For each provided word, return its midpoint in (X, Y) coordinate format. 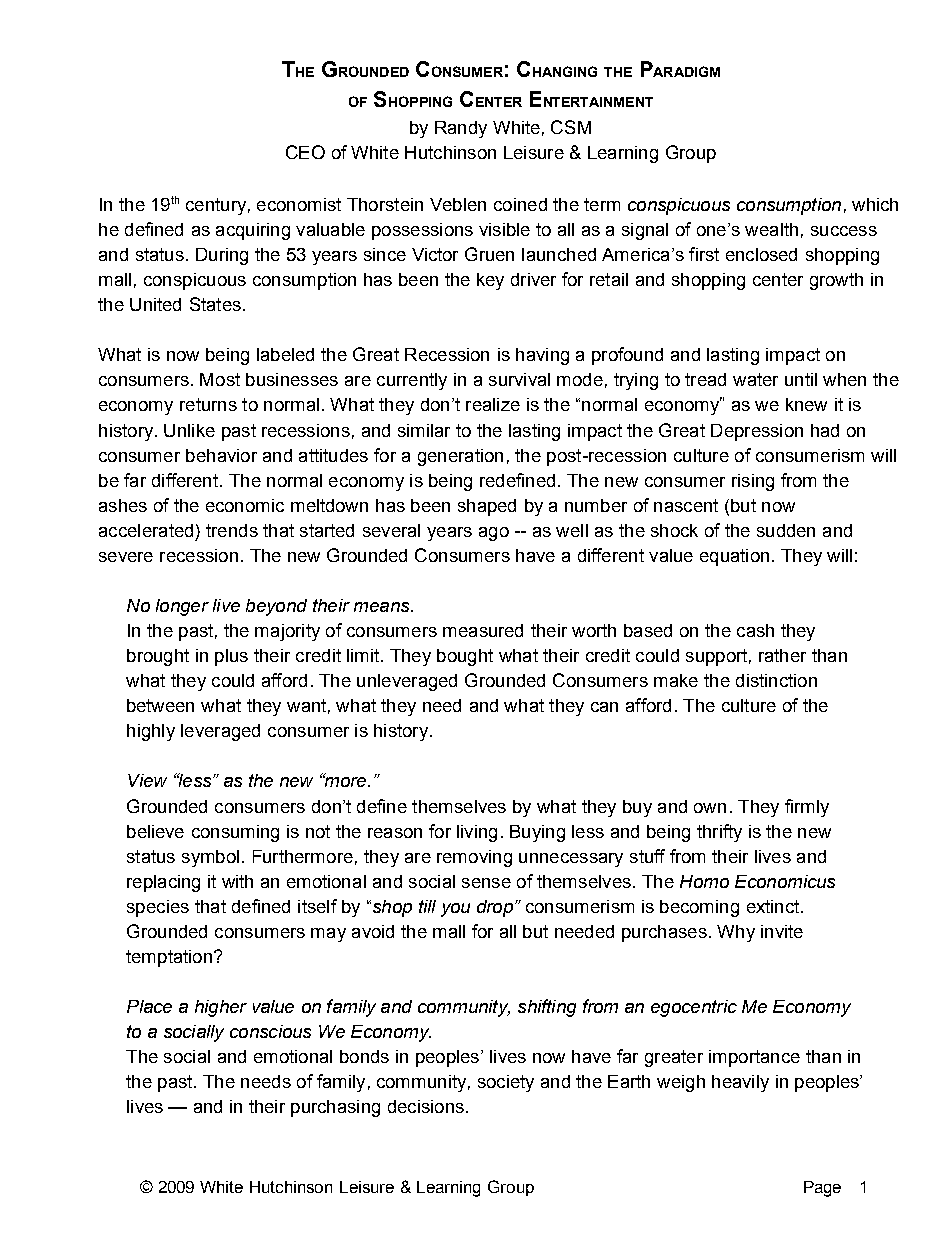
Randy (461, 129)
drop (495, 908)
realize (493, 404)
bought (465, 657)
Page (822, 1189)
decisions (426, 1106)
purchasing (335, 1108)
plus (231, 657)
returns (208, 404)
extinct (774, 906)
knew (806, 404)
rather (782, 655)
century (216, 206)
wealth (771, 229)
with (237, 881)
